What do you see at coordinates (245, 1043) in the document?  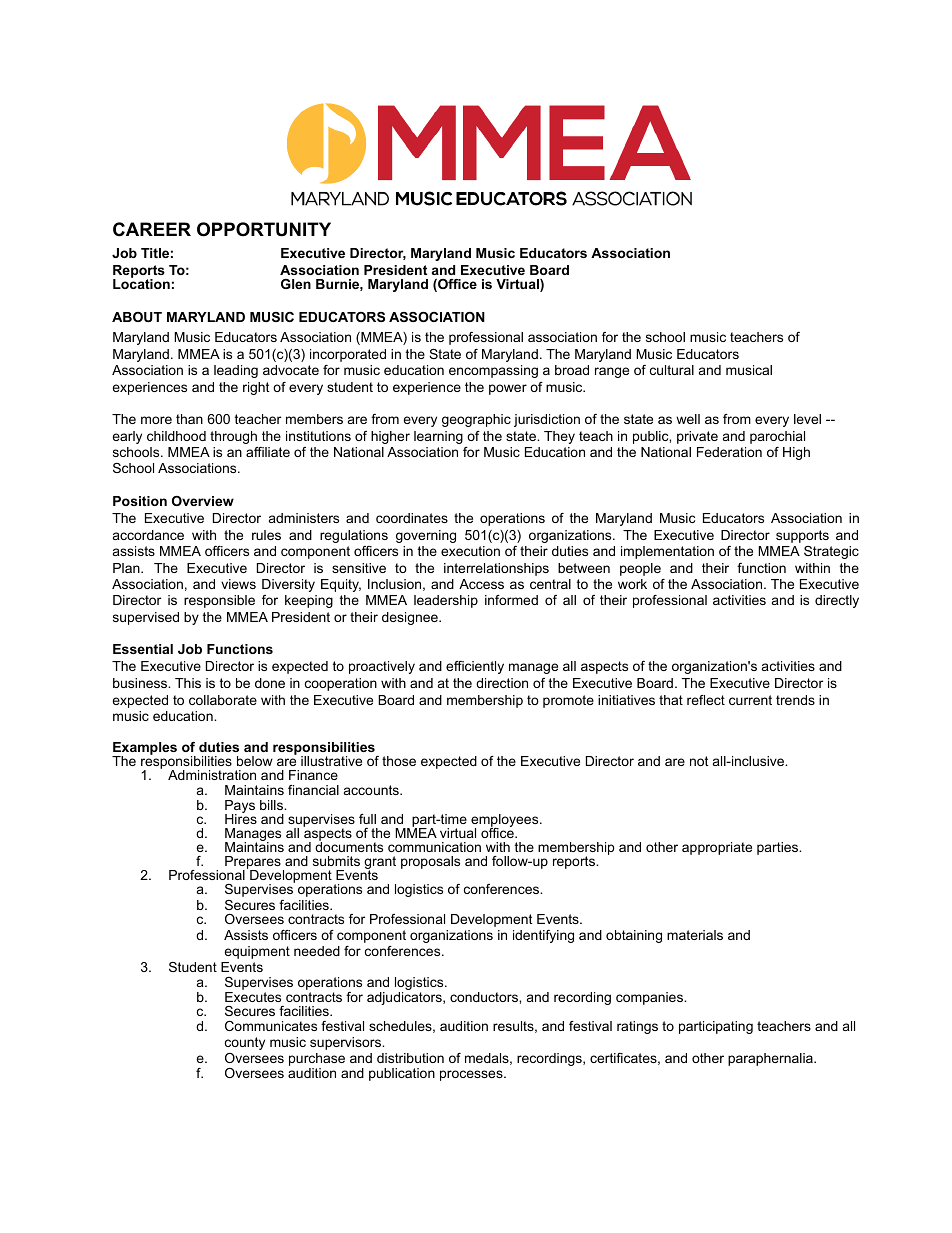 I see `county` at bounding box center [245, 1043].
